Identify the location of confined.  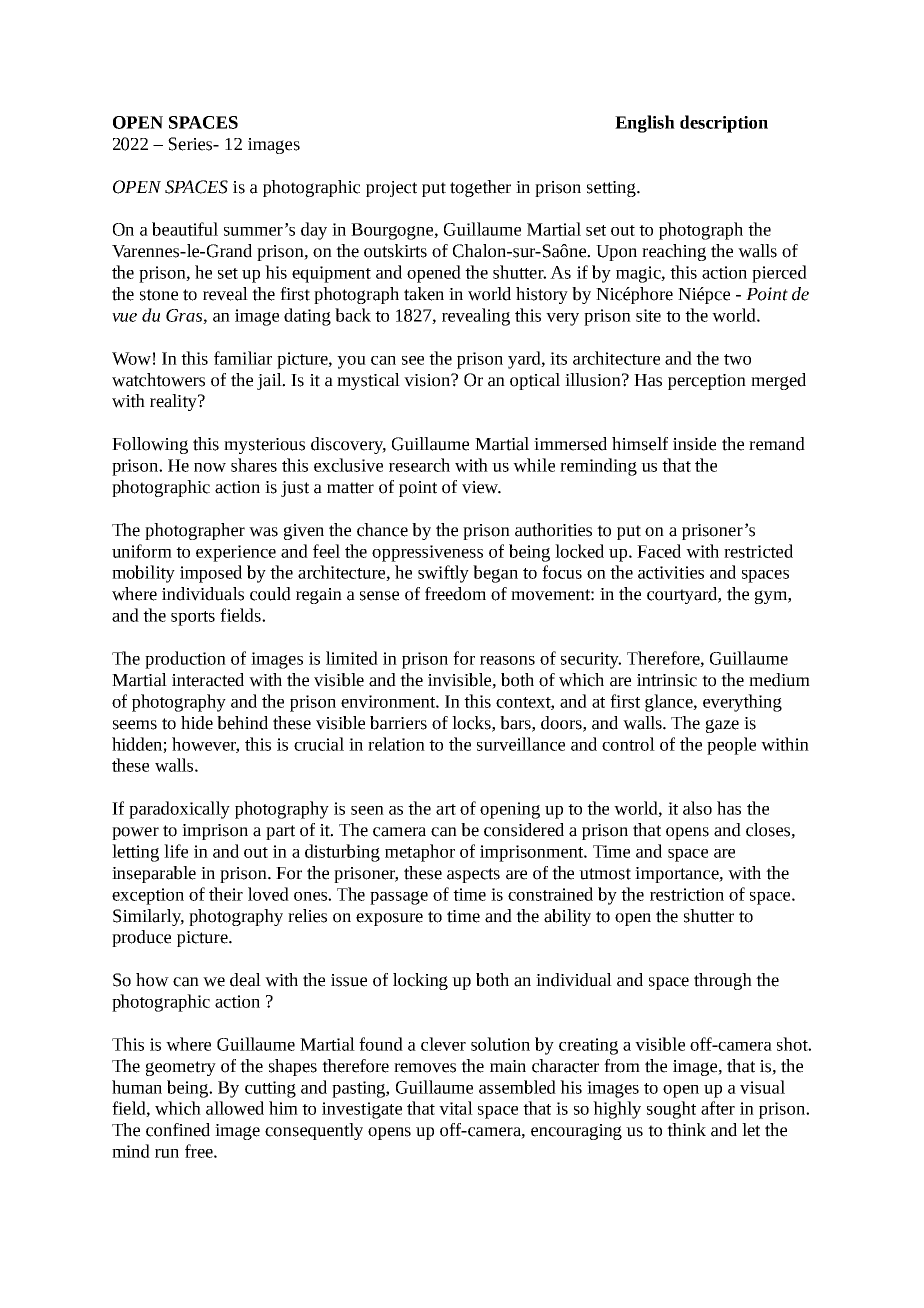
(178, 1130).
